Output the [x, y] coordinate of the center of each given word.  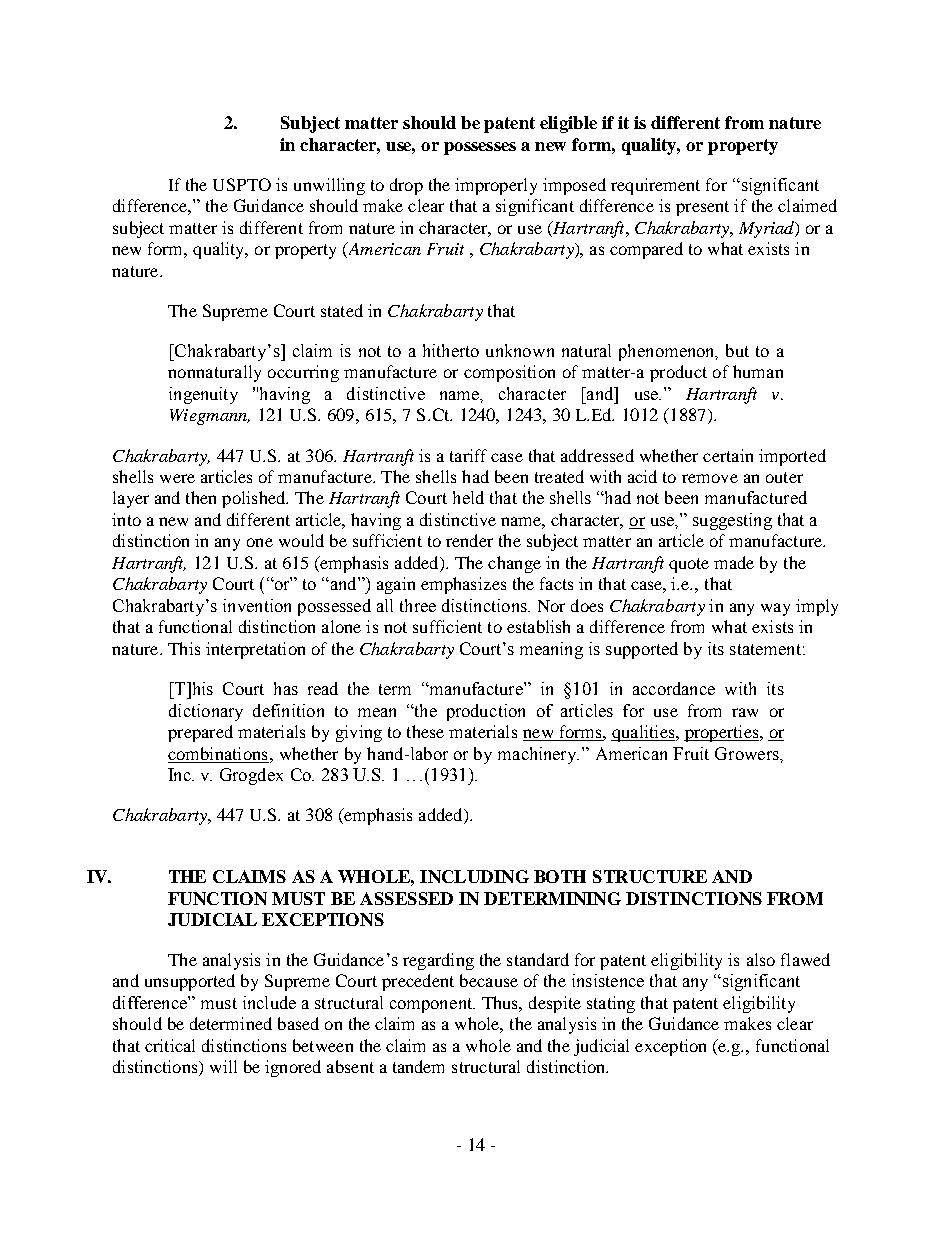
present [702, 208]
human [758, 371]
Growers [748, 753]
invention [257, 605]
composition [509, 373]
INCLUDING [474, 876]
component [432, 1005]
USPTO [242, 184]
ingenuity [203, 395]
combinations [217, 753]
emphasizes [463, 585]
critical [170, 1045]
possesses [480, 148]
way [775, 609]
